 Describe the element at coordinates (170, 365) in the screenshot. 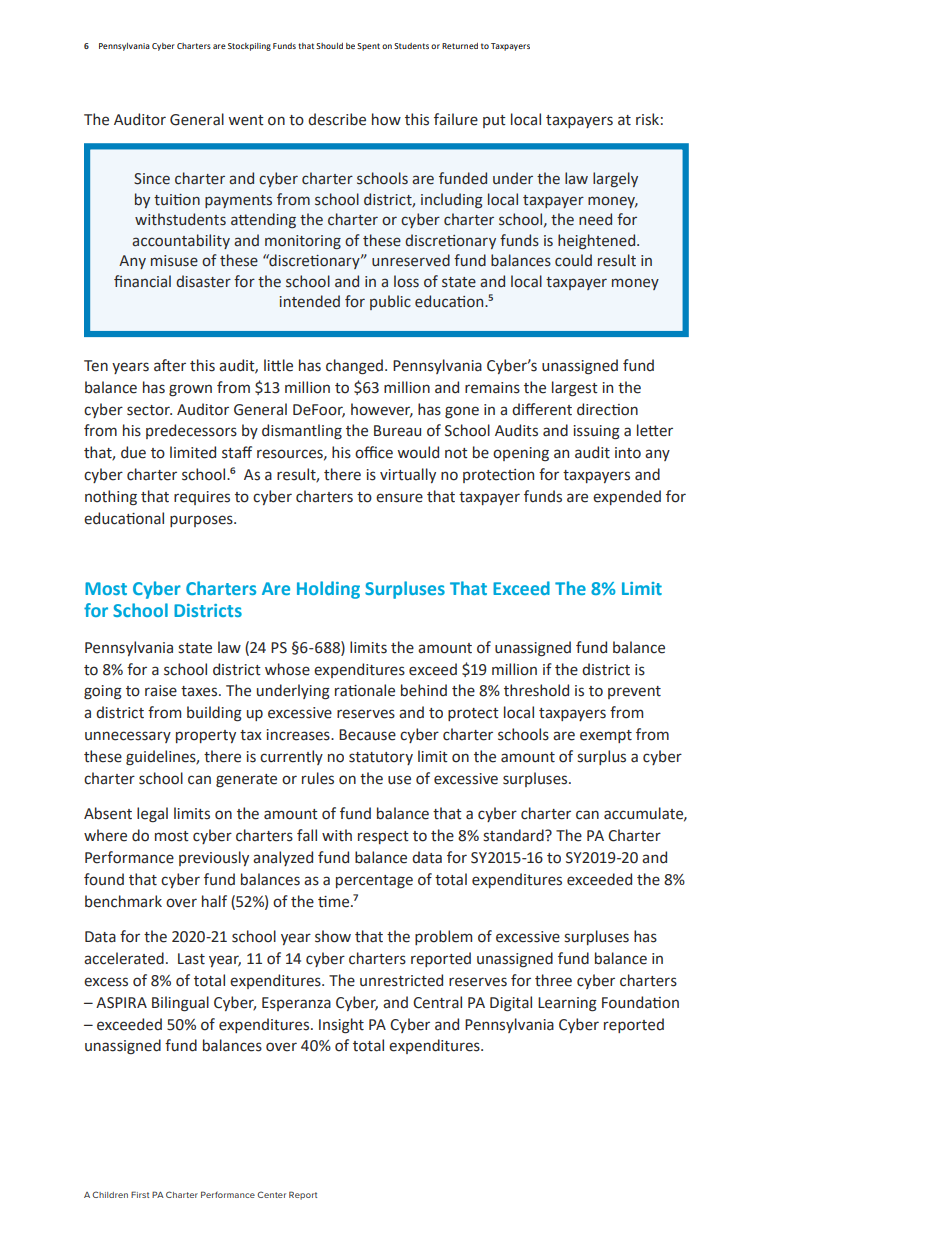

I see `after` at that location.
